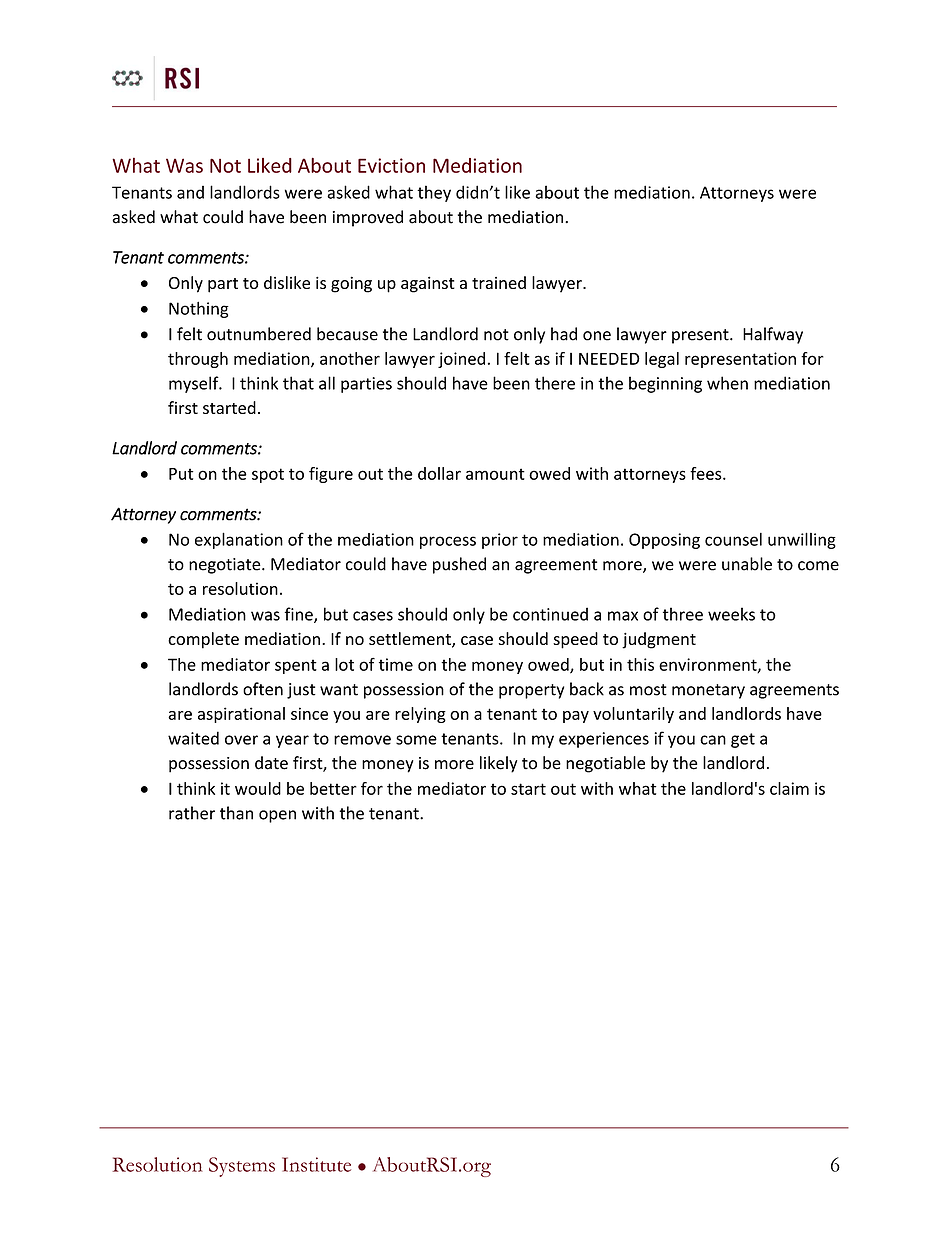 The width and height of the document is (952, 1233). Describe the element at coordinates (242, 1167) in the document. I see `Systems` at that location.
